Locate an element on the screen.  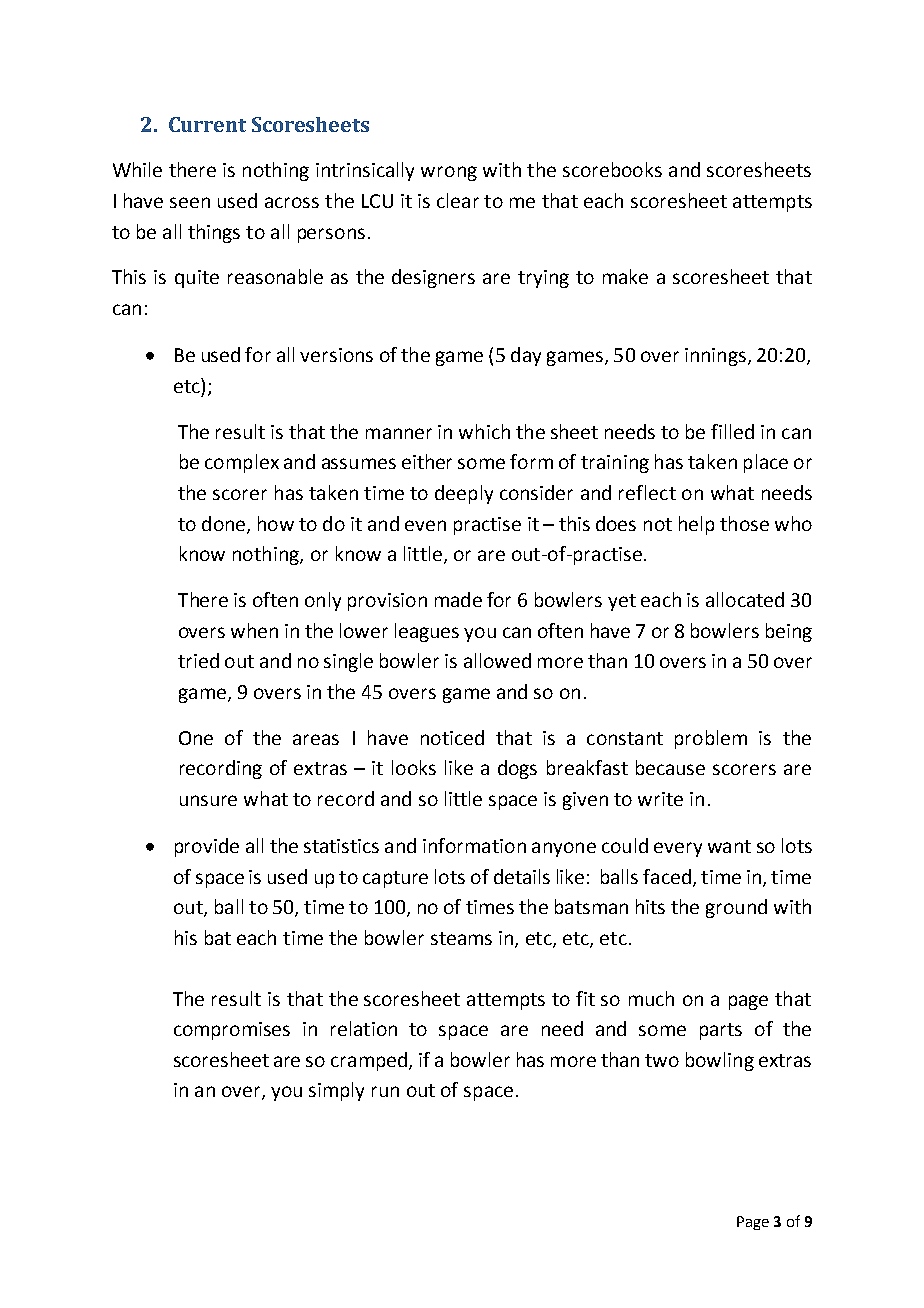
day is located at coordinates (526, 356).
